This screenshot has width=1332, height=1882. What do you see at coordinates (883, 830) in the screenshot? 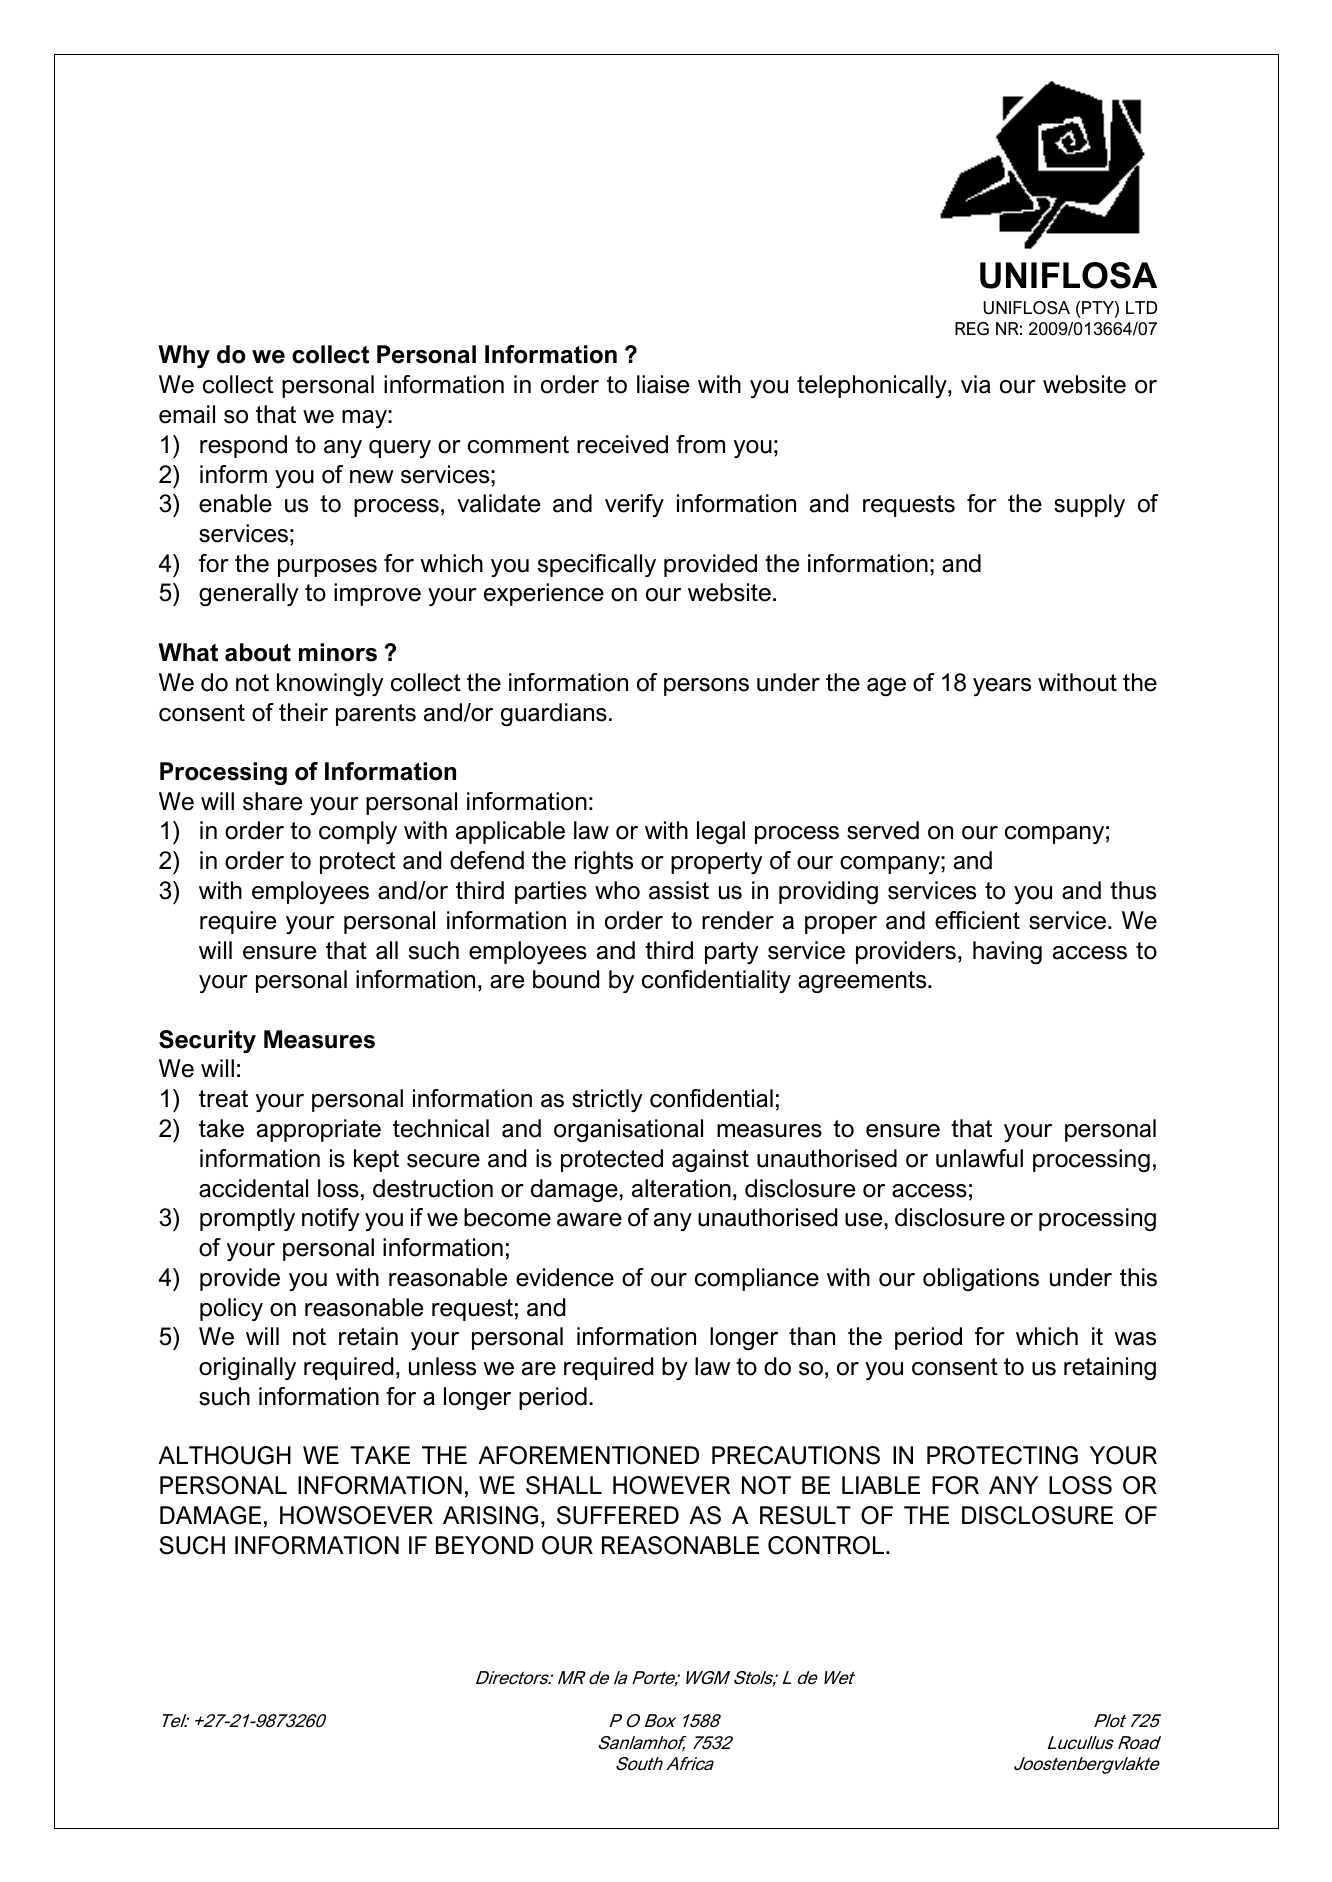
I see `served` at bounding box center [883, 830].
